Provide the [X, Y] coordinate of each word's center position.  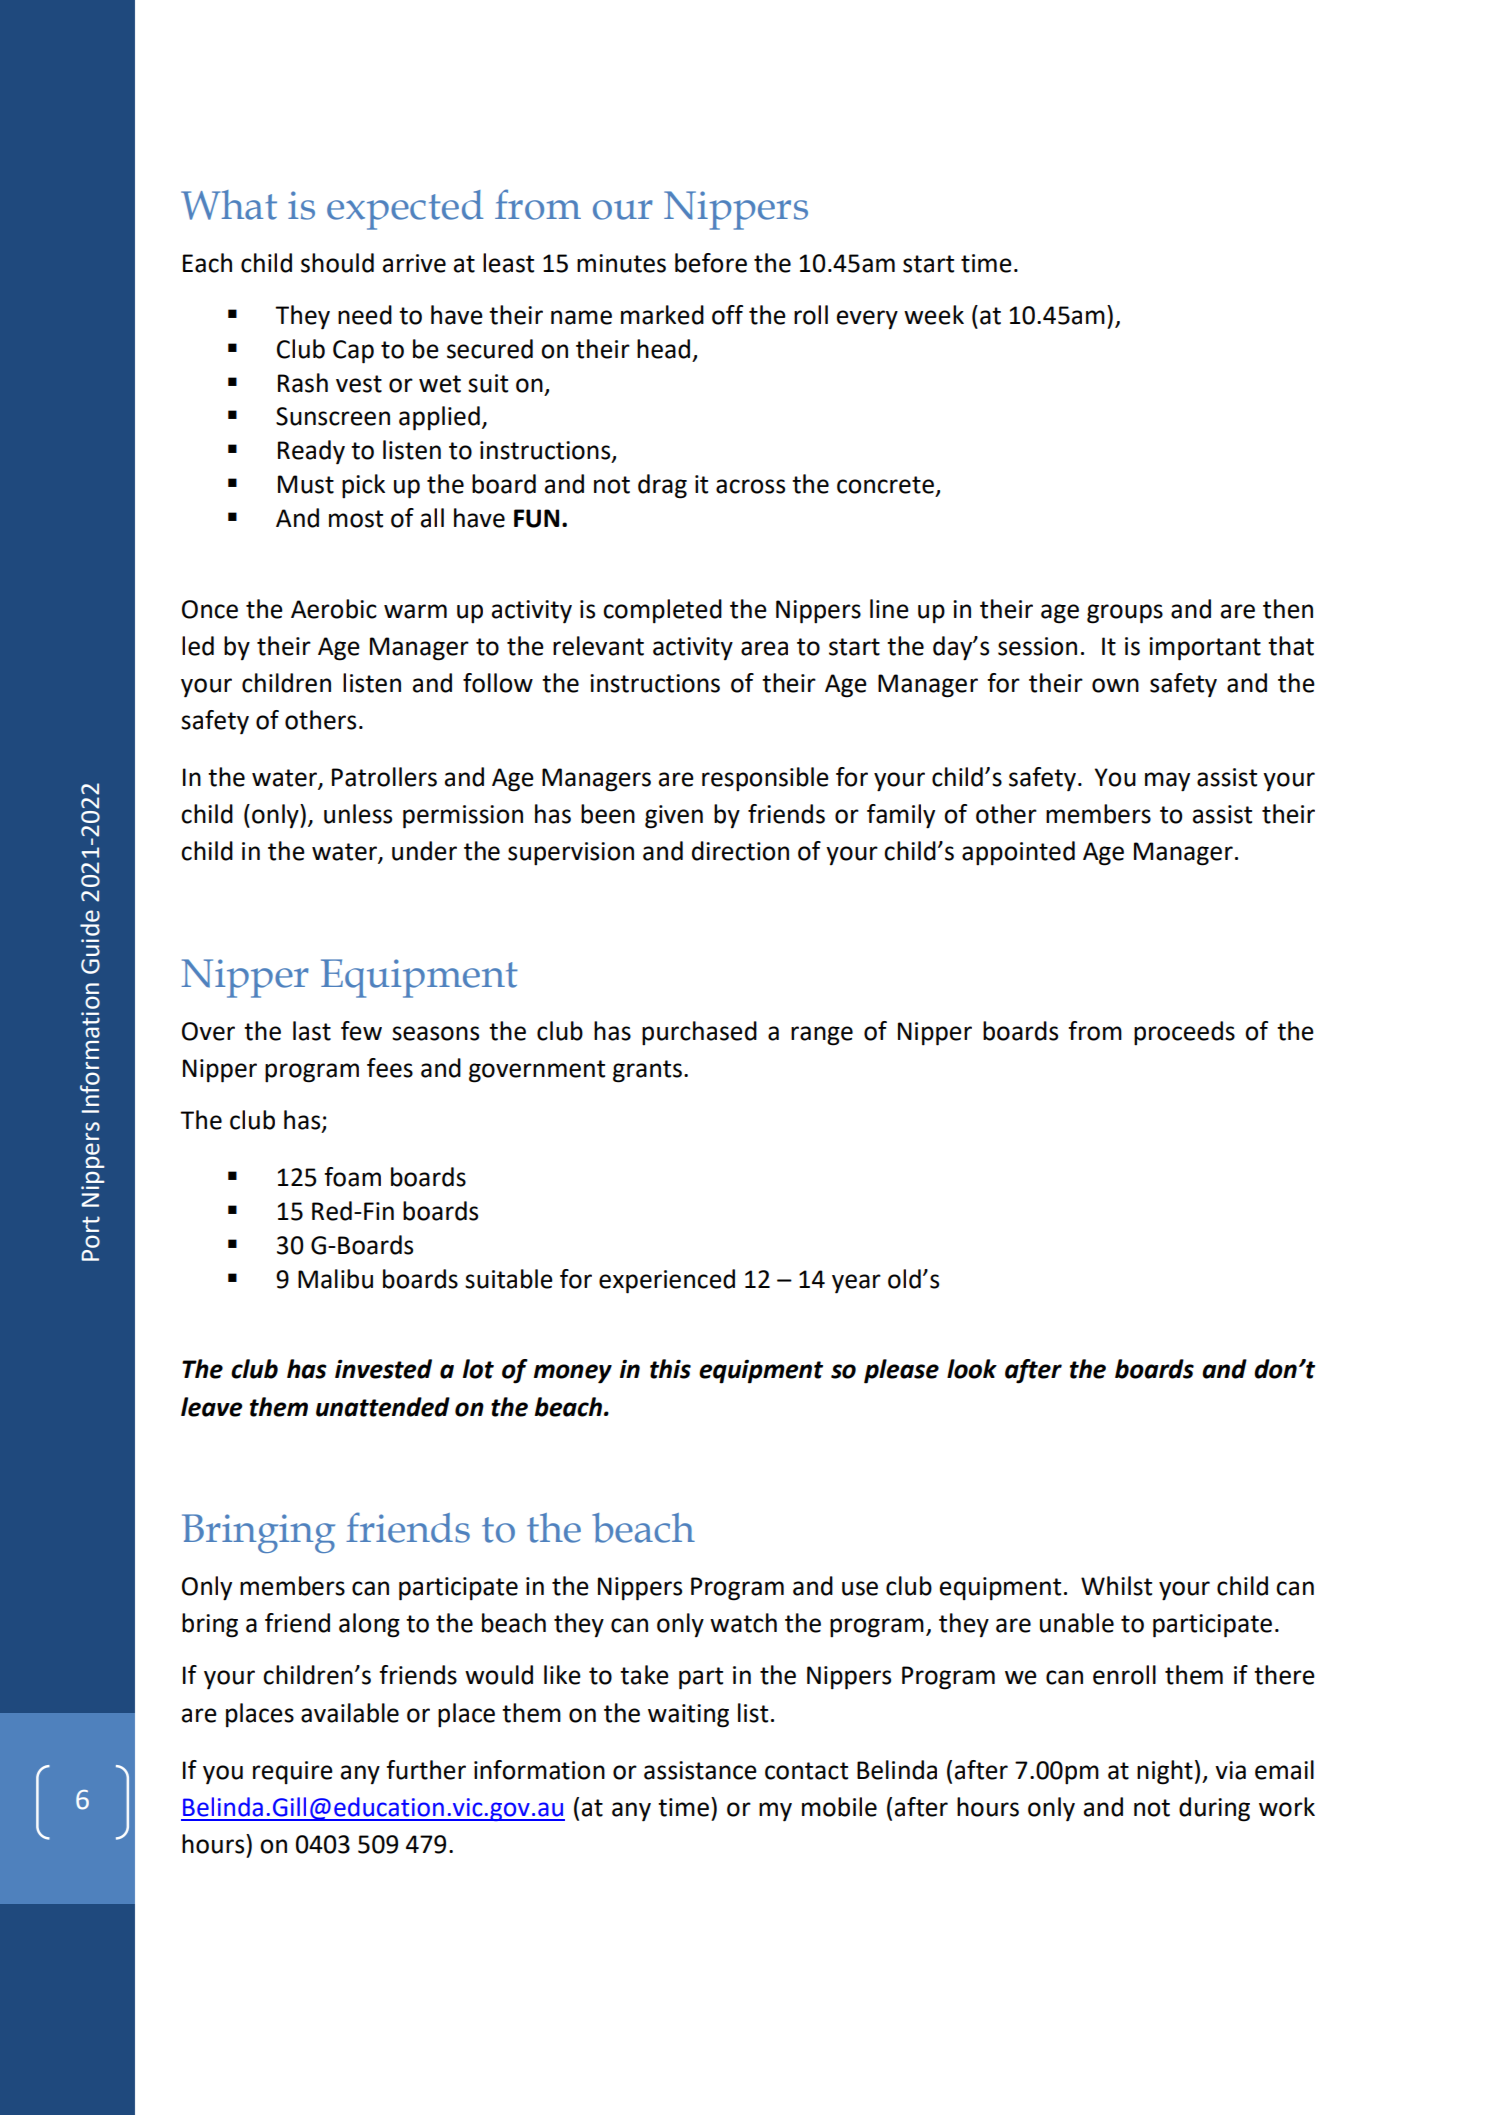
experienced [667, 1281]
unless [358, 814]
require [293, 1772]
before [711, 263]
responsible [765, 779]
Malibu [335, 1279]
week [934, 315]
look [972, 1369]
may [1167, 782]
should [337, 263]
